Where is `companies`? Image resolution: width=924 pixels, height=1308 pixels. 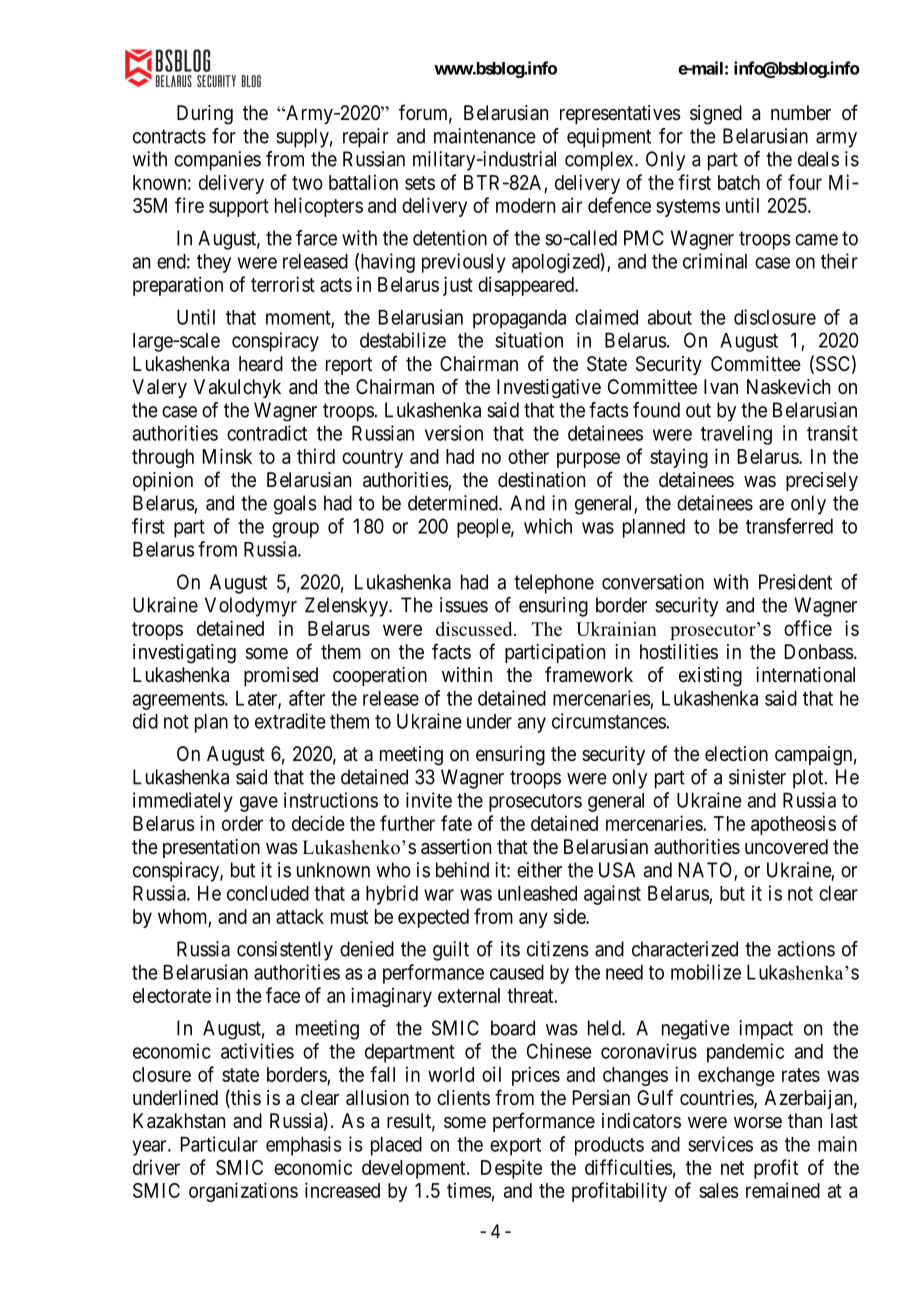 companies is located at coordinates (217, 161).
